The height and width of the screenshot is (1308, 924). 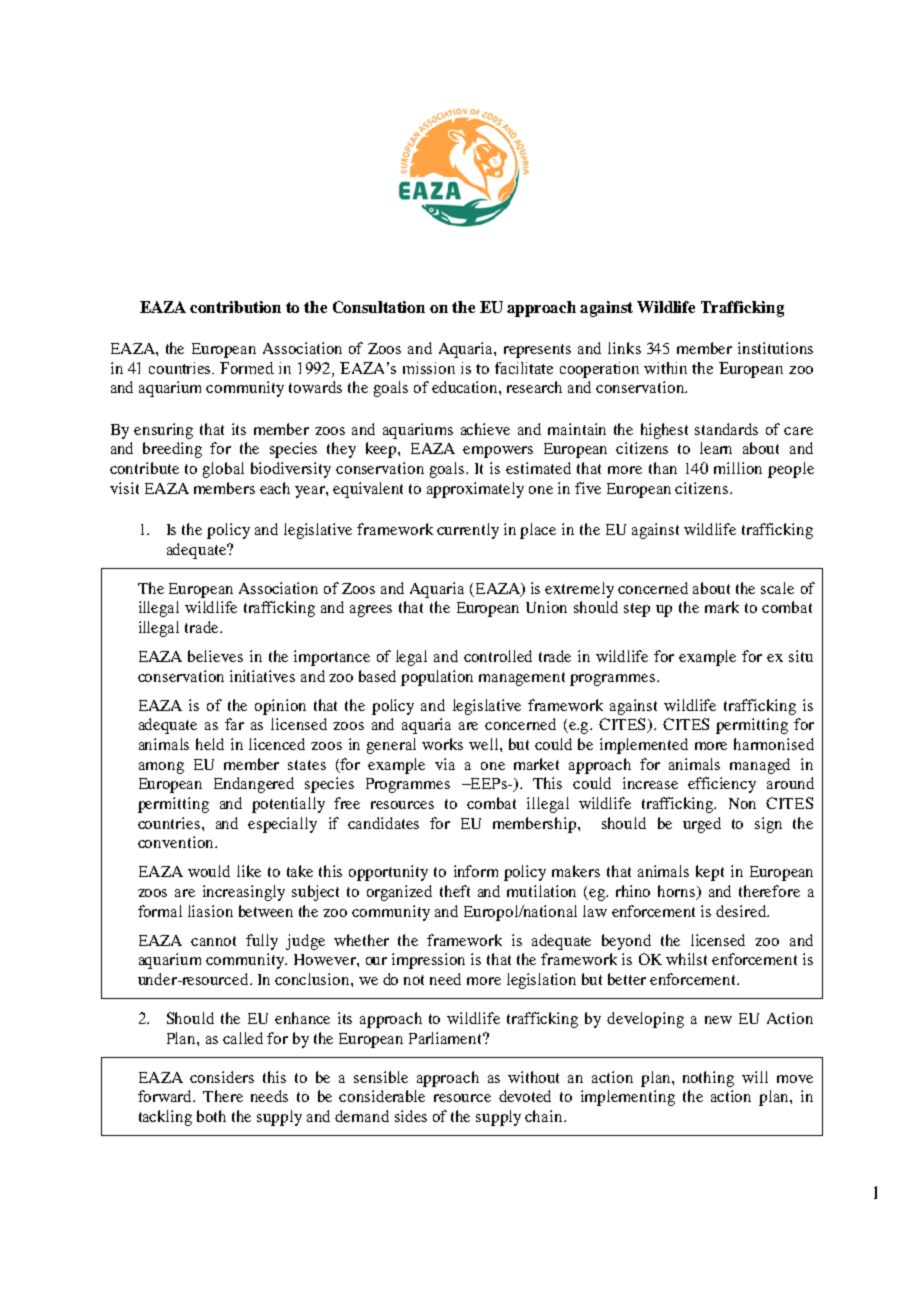 I want to click on considers, so click(x=222, y=1077).
